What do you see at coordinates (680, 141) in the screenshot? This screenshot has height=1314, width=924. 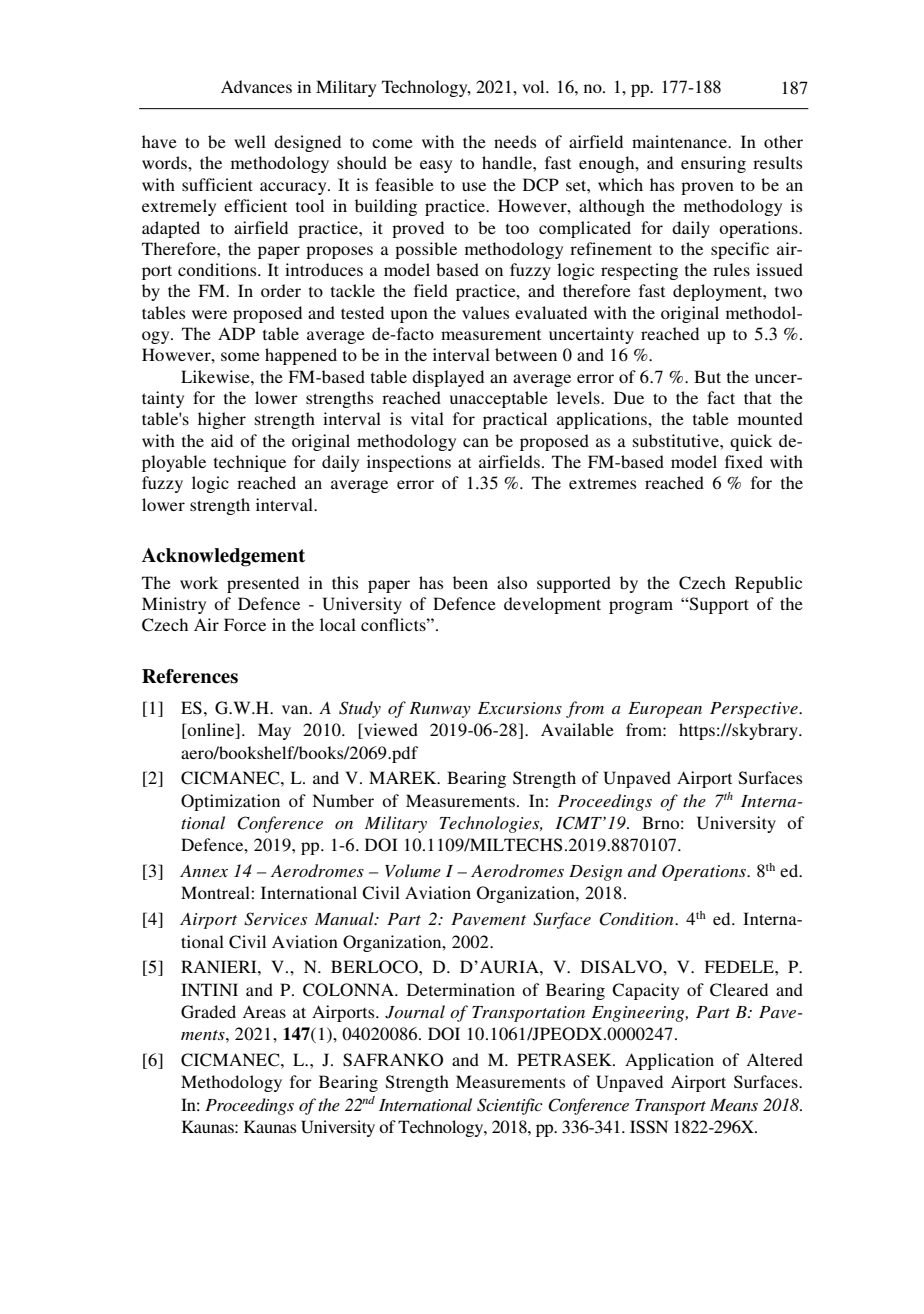 I see `maintenance` at bounding box center [680, 141].
